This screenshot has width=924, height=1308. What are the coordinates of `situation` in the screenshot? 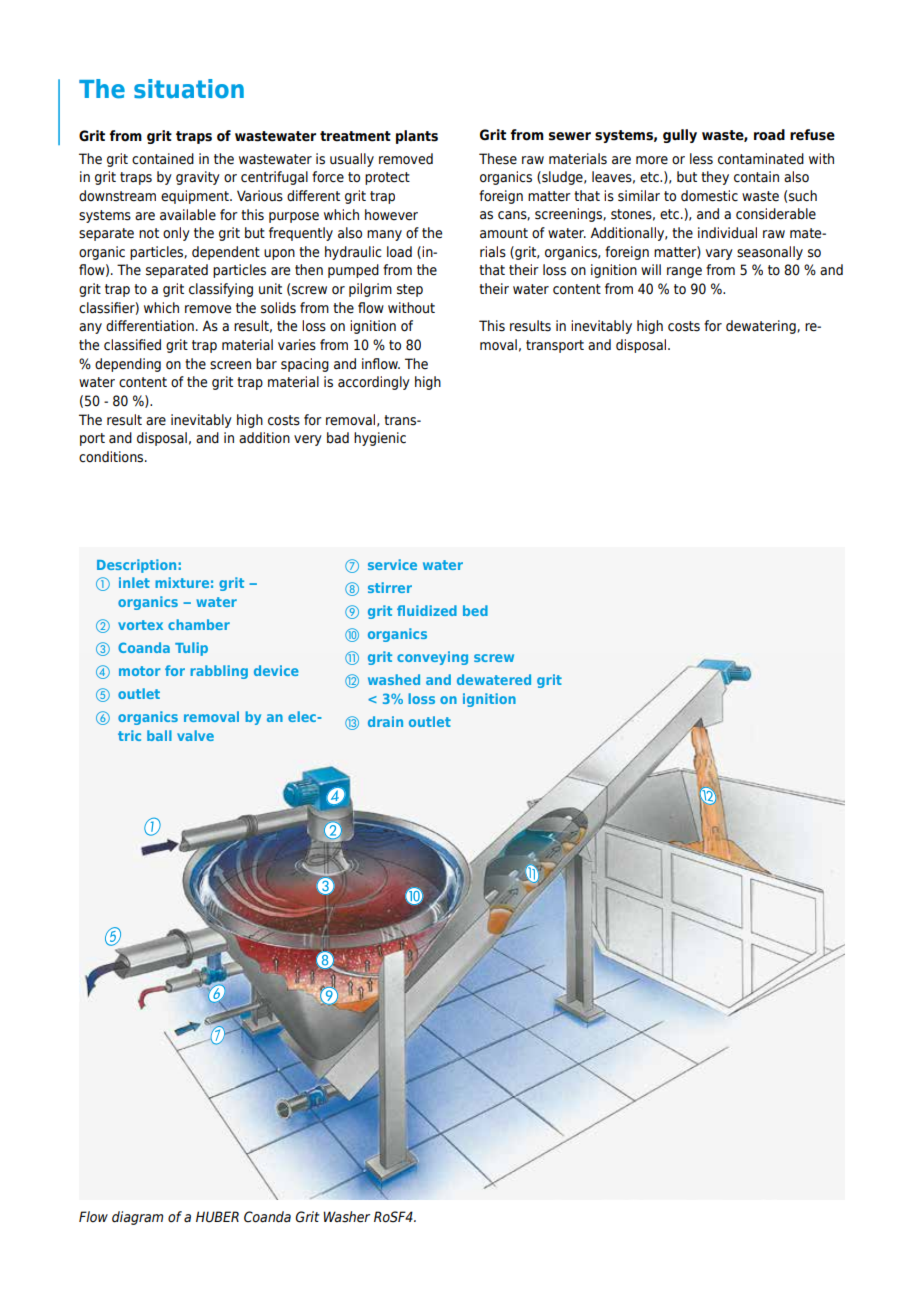 It's located at (189, 89).
